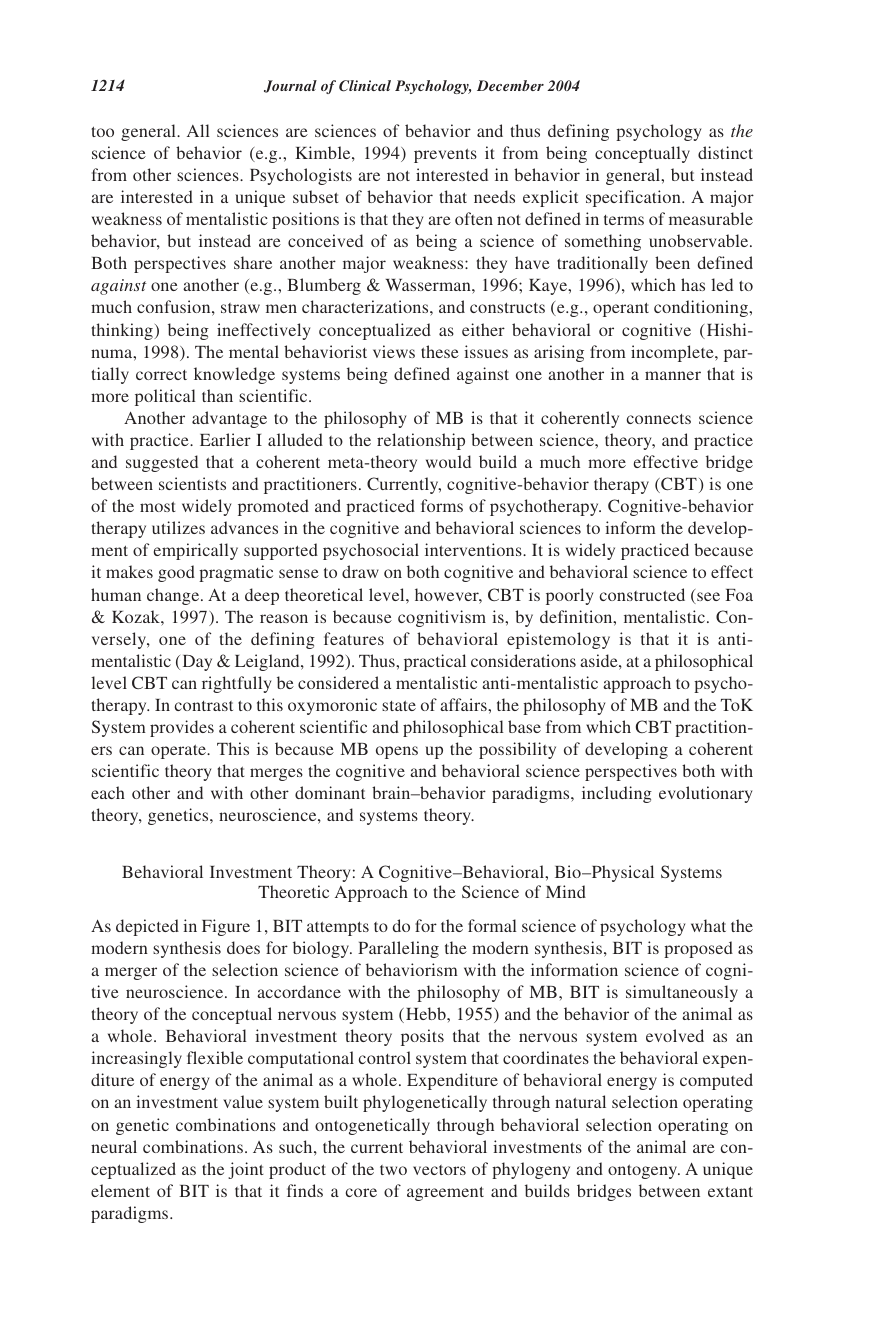 This screenshot has height=1328, width=896. What do you see at coordinates (114, 1146) in the screenshot?
I see `neural` at bounding box center [114, 1146].
